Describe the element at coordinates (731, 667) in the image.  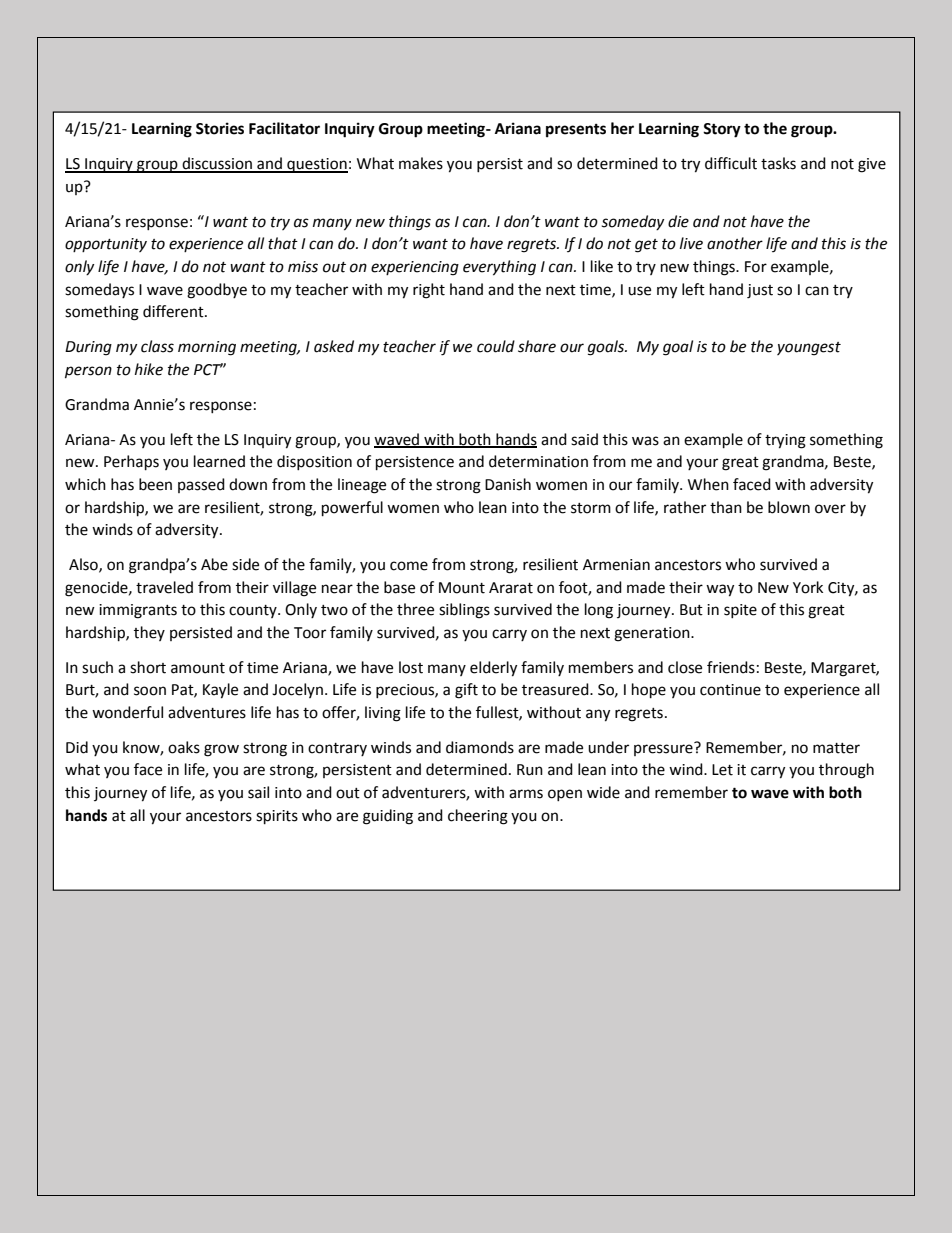
I see `friends` at that location.
